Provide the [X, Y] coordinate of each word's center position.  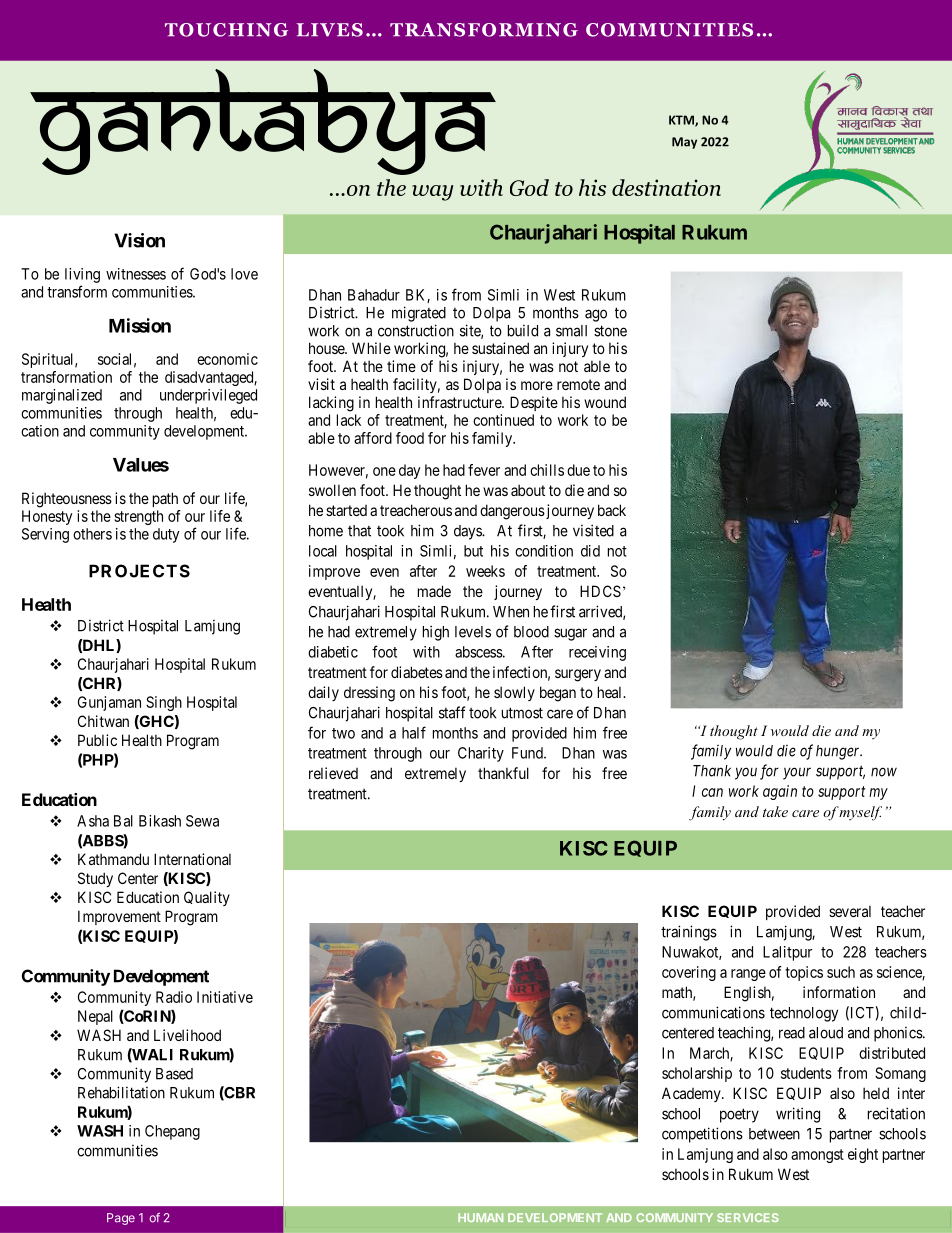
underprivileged [208, 396]
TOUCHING [226, 30]
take [775, 811]
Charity [481, 754]
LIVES [330, 30]
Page [121, 1219]
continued [503, 420]
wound [605, 402]
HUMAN [480, 1217]
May [684, 143]
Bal [123, 821]
